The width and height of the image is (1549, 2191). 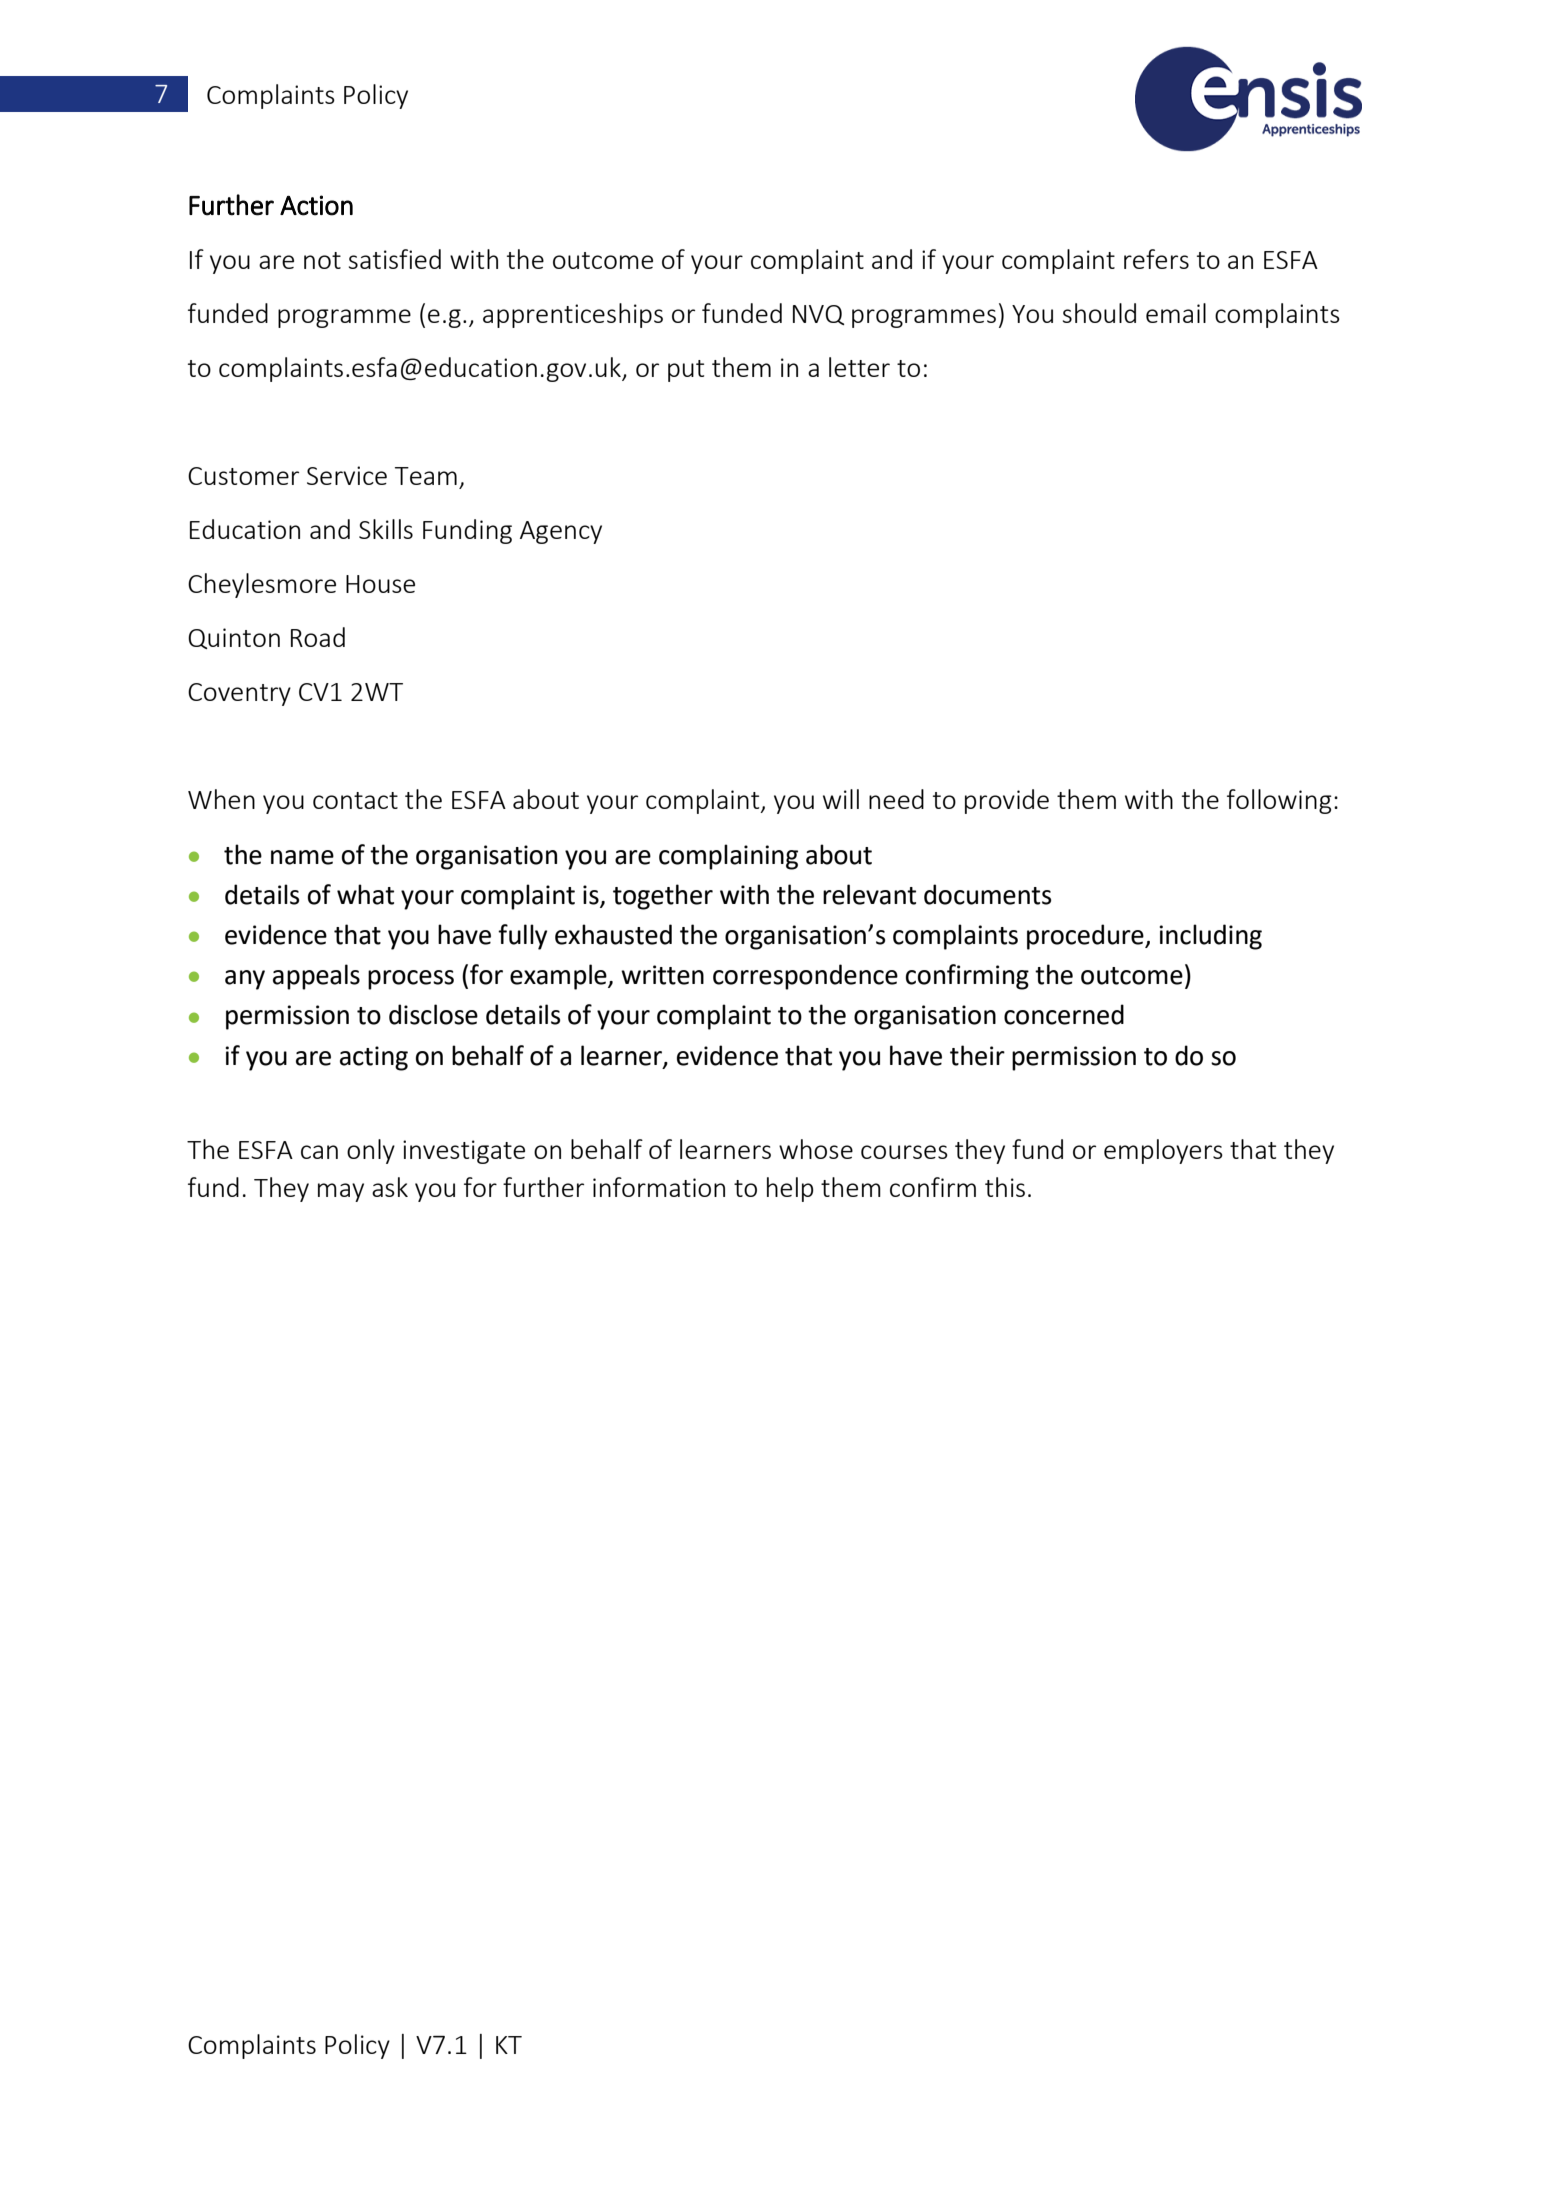 I want to click on only, so click(x=371, y=1151).
